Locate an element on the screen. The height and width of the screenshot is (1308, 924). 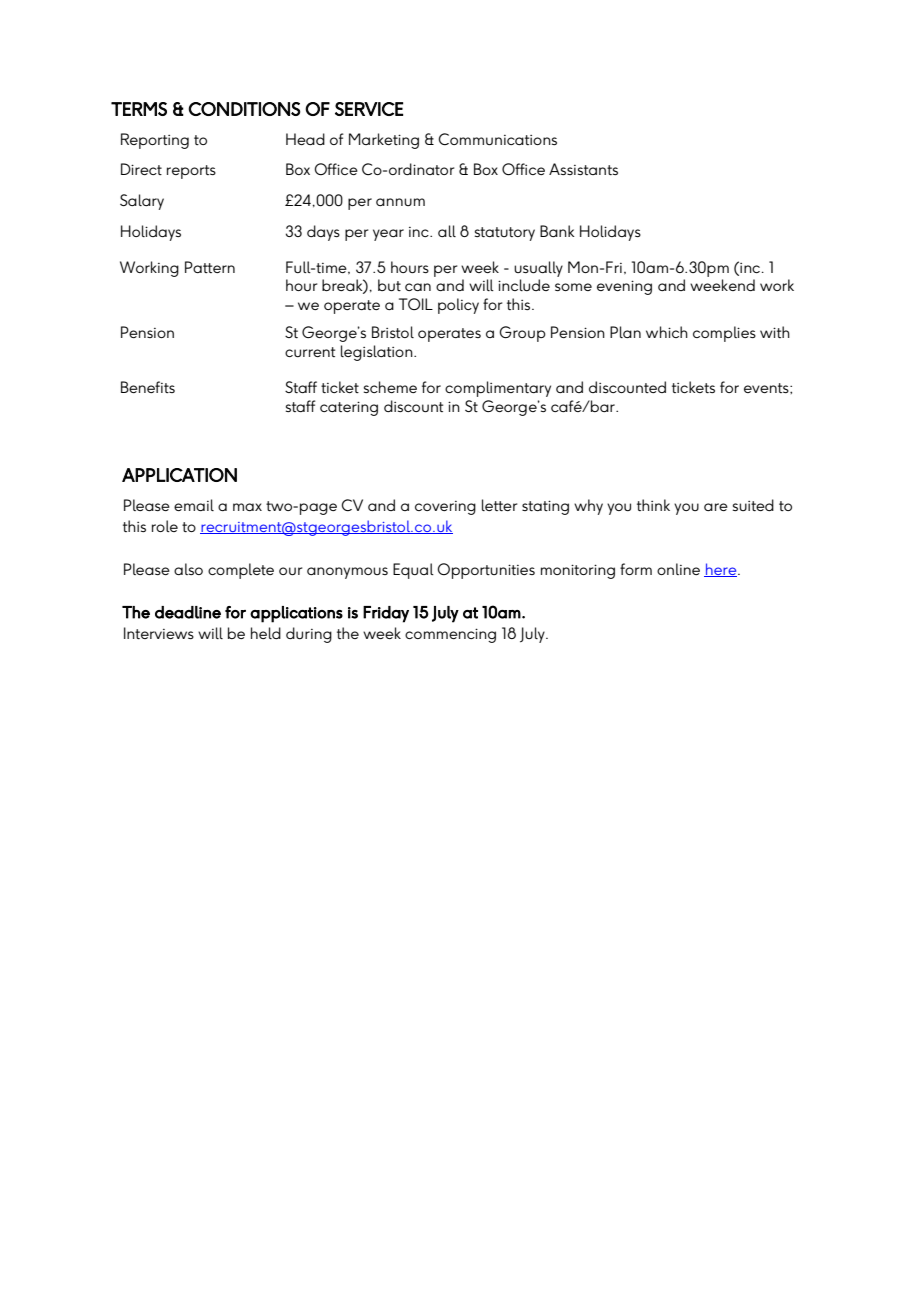
covering is located at coordinates (445, 508).
